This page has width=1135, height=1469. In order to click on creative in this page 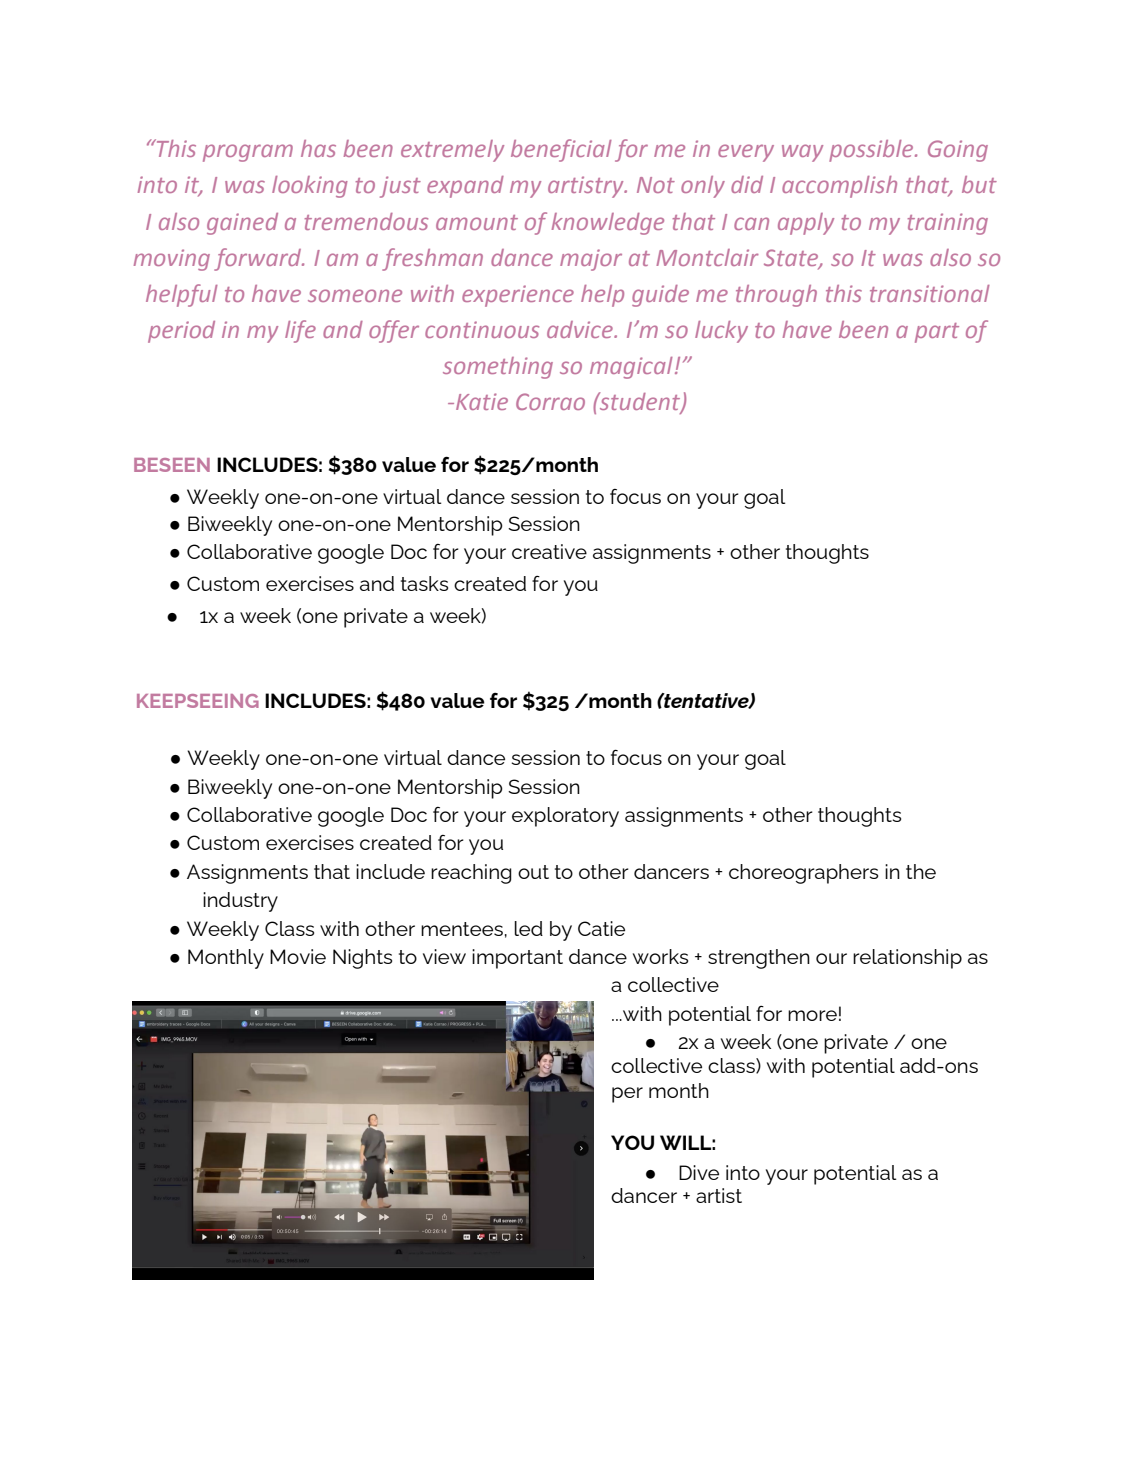, I will do `click(549, 551)`.
